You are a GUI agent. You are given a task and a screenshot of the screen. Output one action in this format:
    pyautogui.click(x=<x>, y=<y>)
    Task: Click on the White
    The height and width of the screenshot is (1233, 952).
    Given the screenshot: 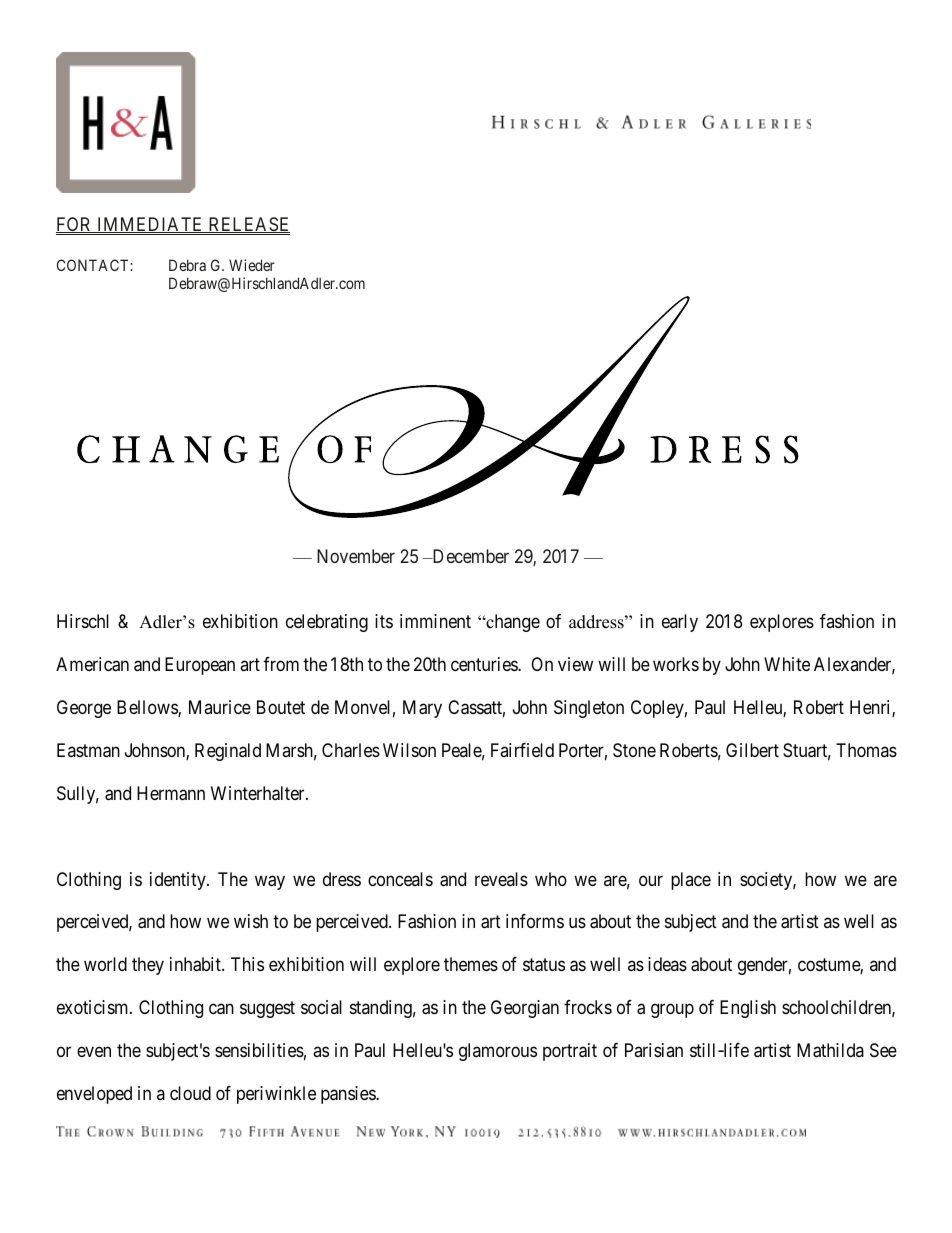 What is the action you would take?
    pyautogui.click(x=787, y=664)
